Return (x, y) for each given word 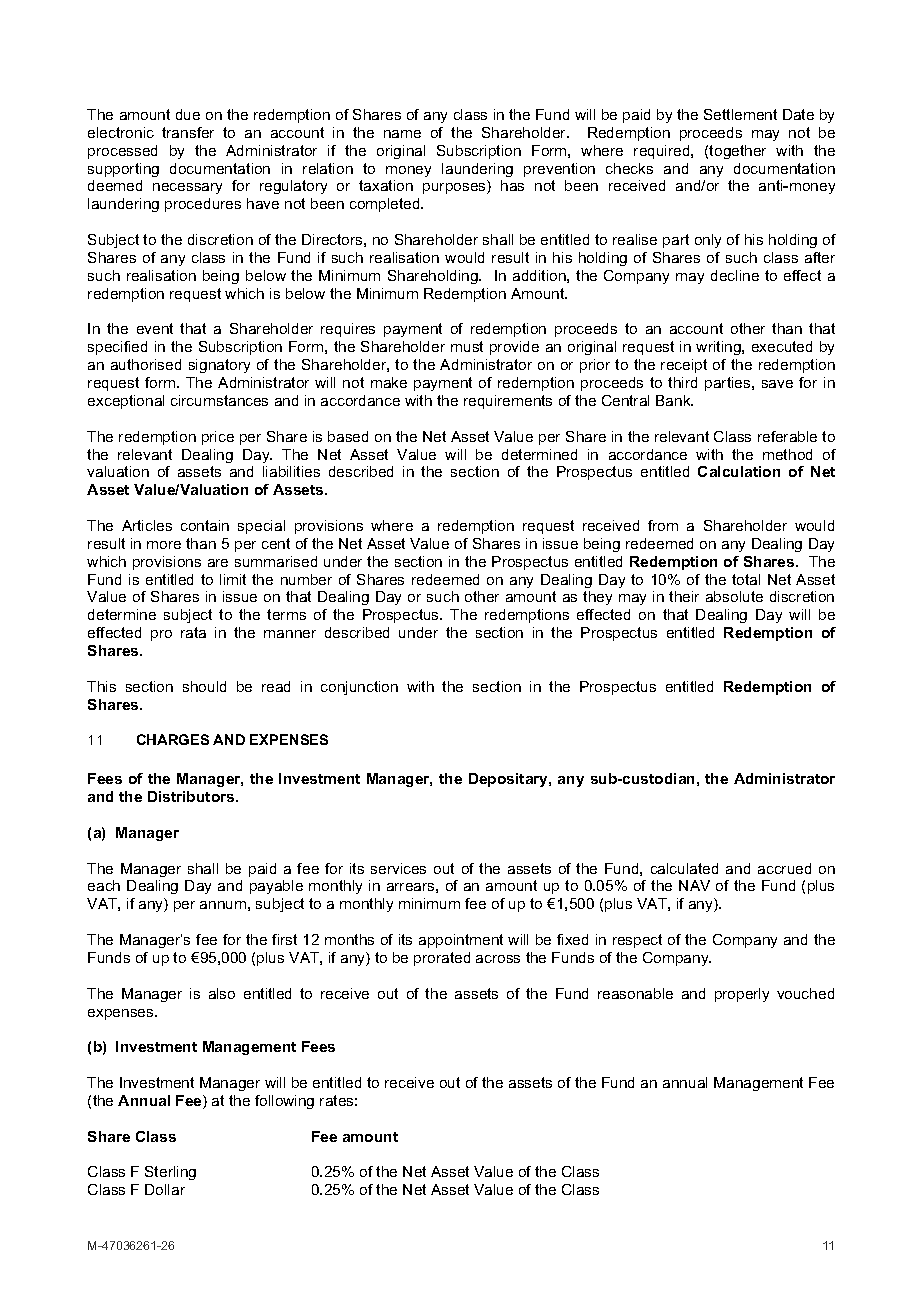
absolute (734, 596)
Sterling (170, 1173)
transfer (188, 132)
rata (193, 632)
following (284, 1102)
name (402, 134)
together (737, 152)
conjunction (359, 688)
